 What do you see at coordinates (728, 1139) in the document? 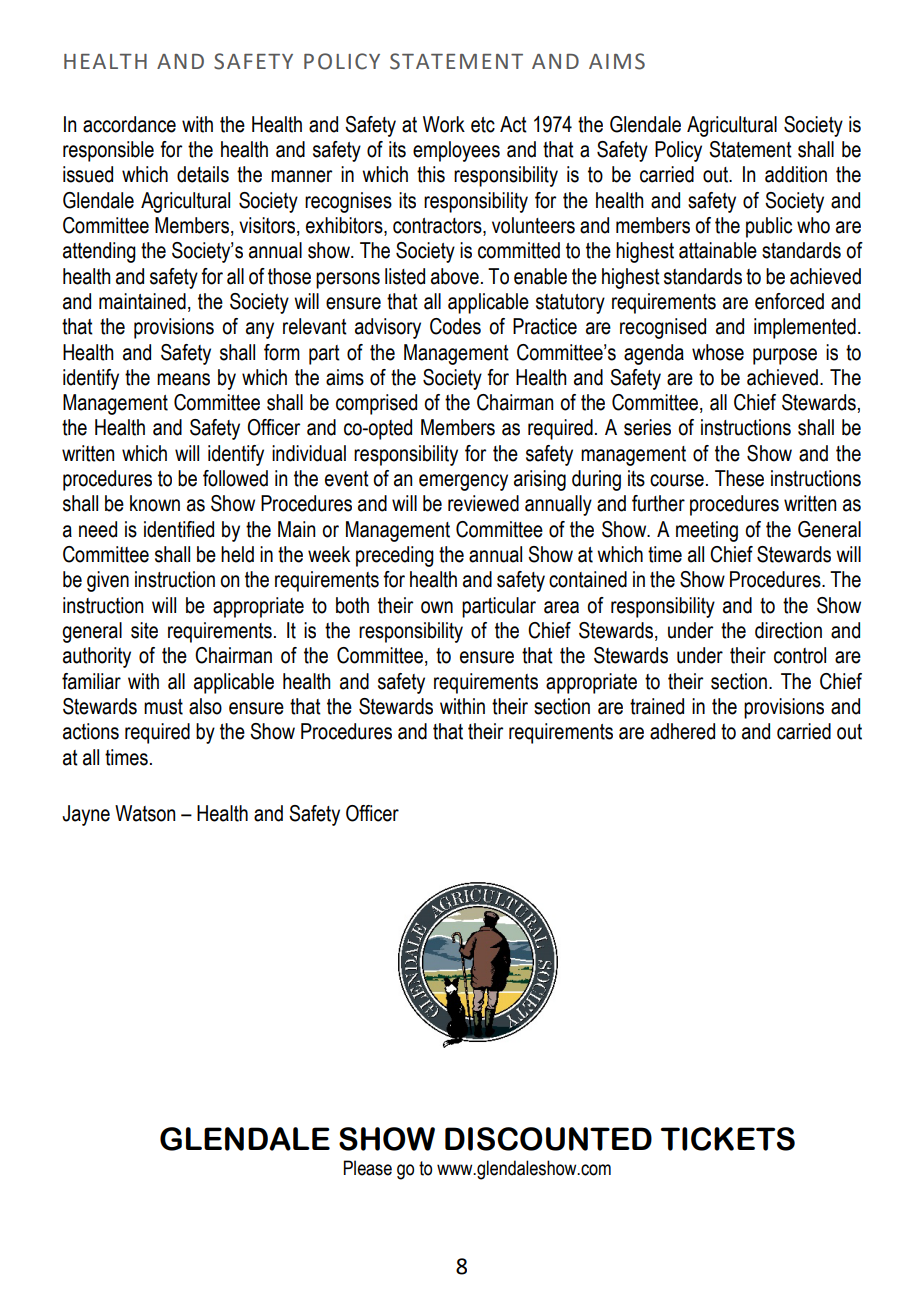
I see `TICKETS` at bounding box center [728, 1139].
